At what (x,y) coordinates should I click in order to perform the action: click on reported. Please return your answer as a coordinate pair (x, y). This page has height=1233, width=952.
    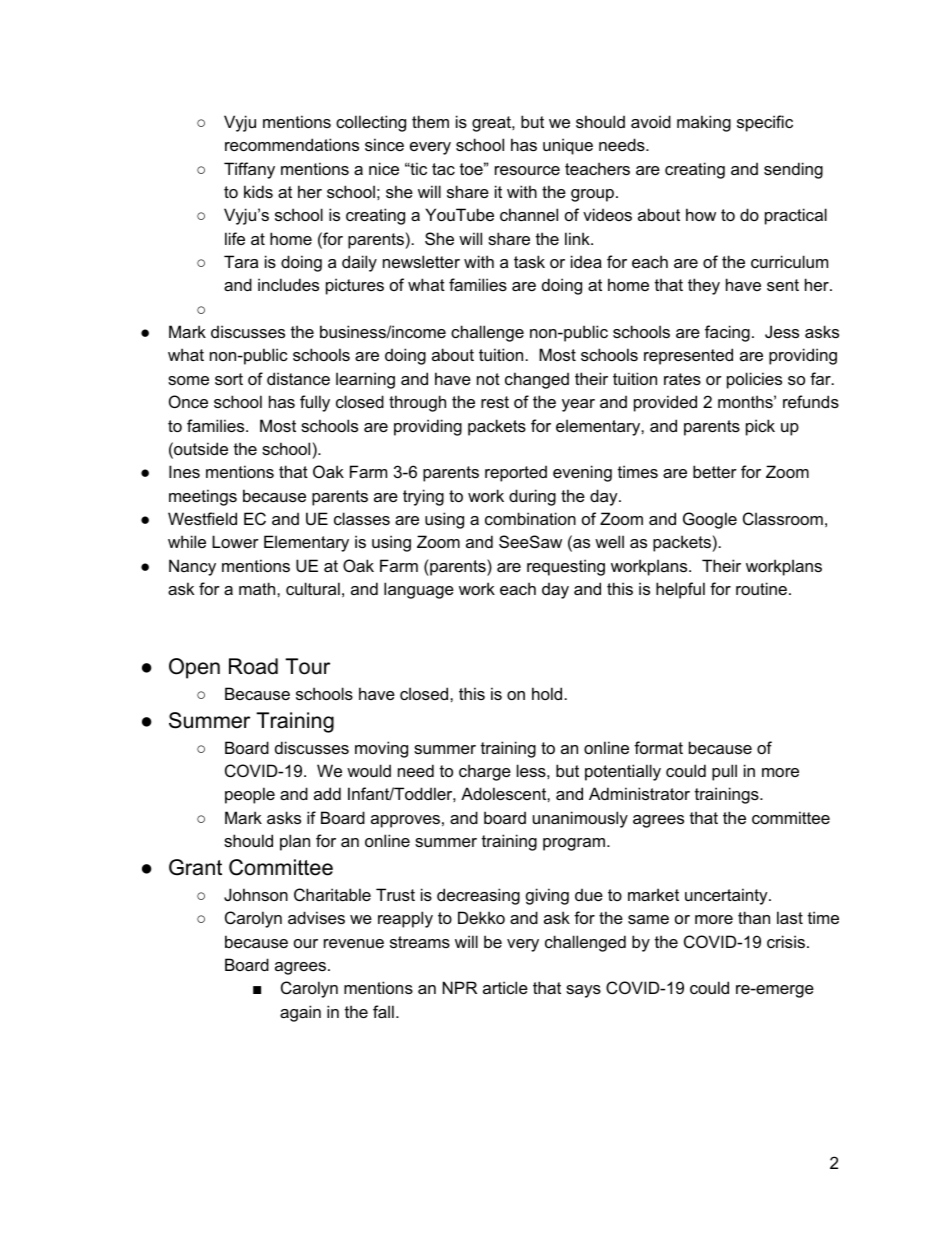
    Looking at the image, I should click on (516, 473).
